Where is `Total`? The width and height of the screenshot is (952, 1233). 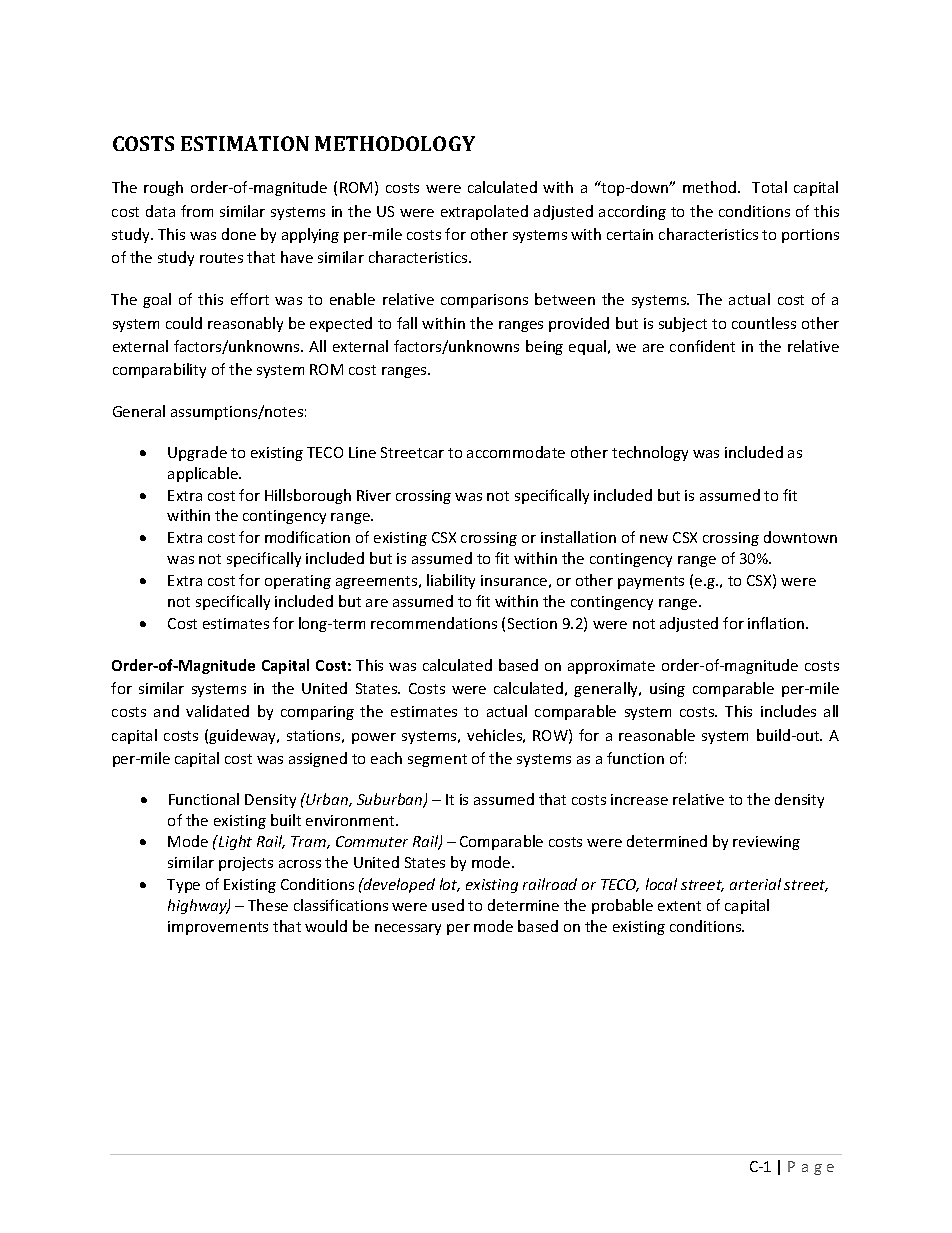
Total is located at coordinates (769, 187).
